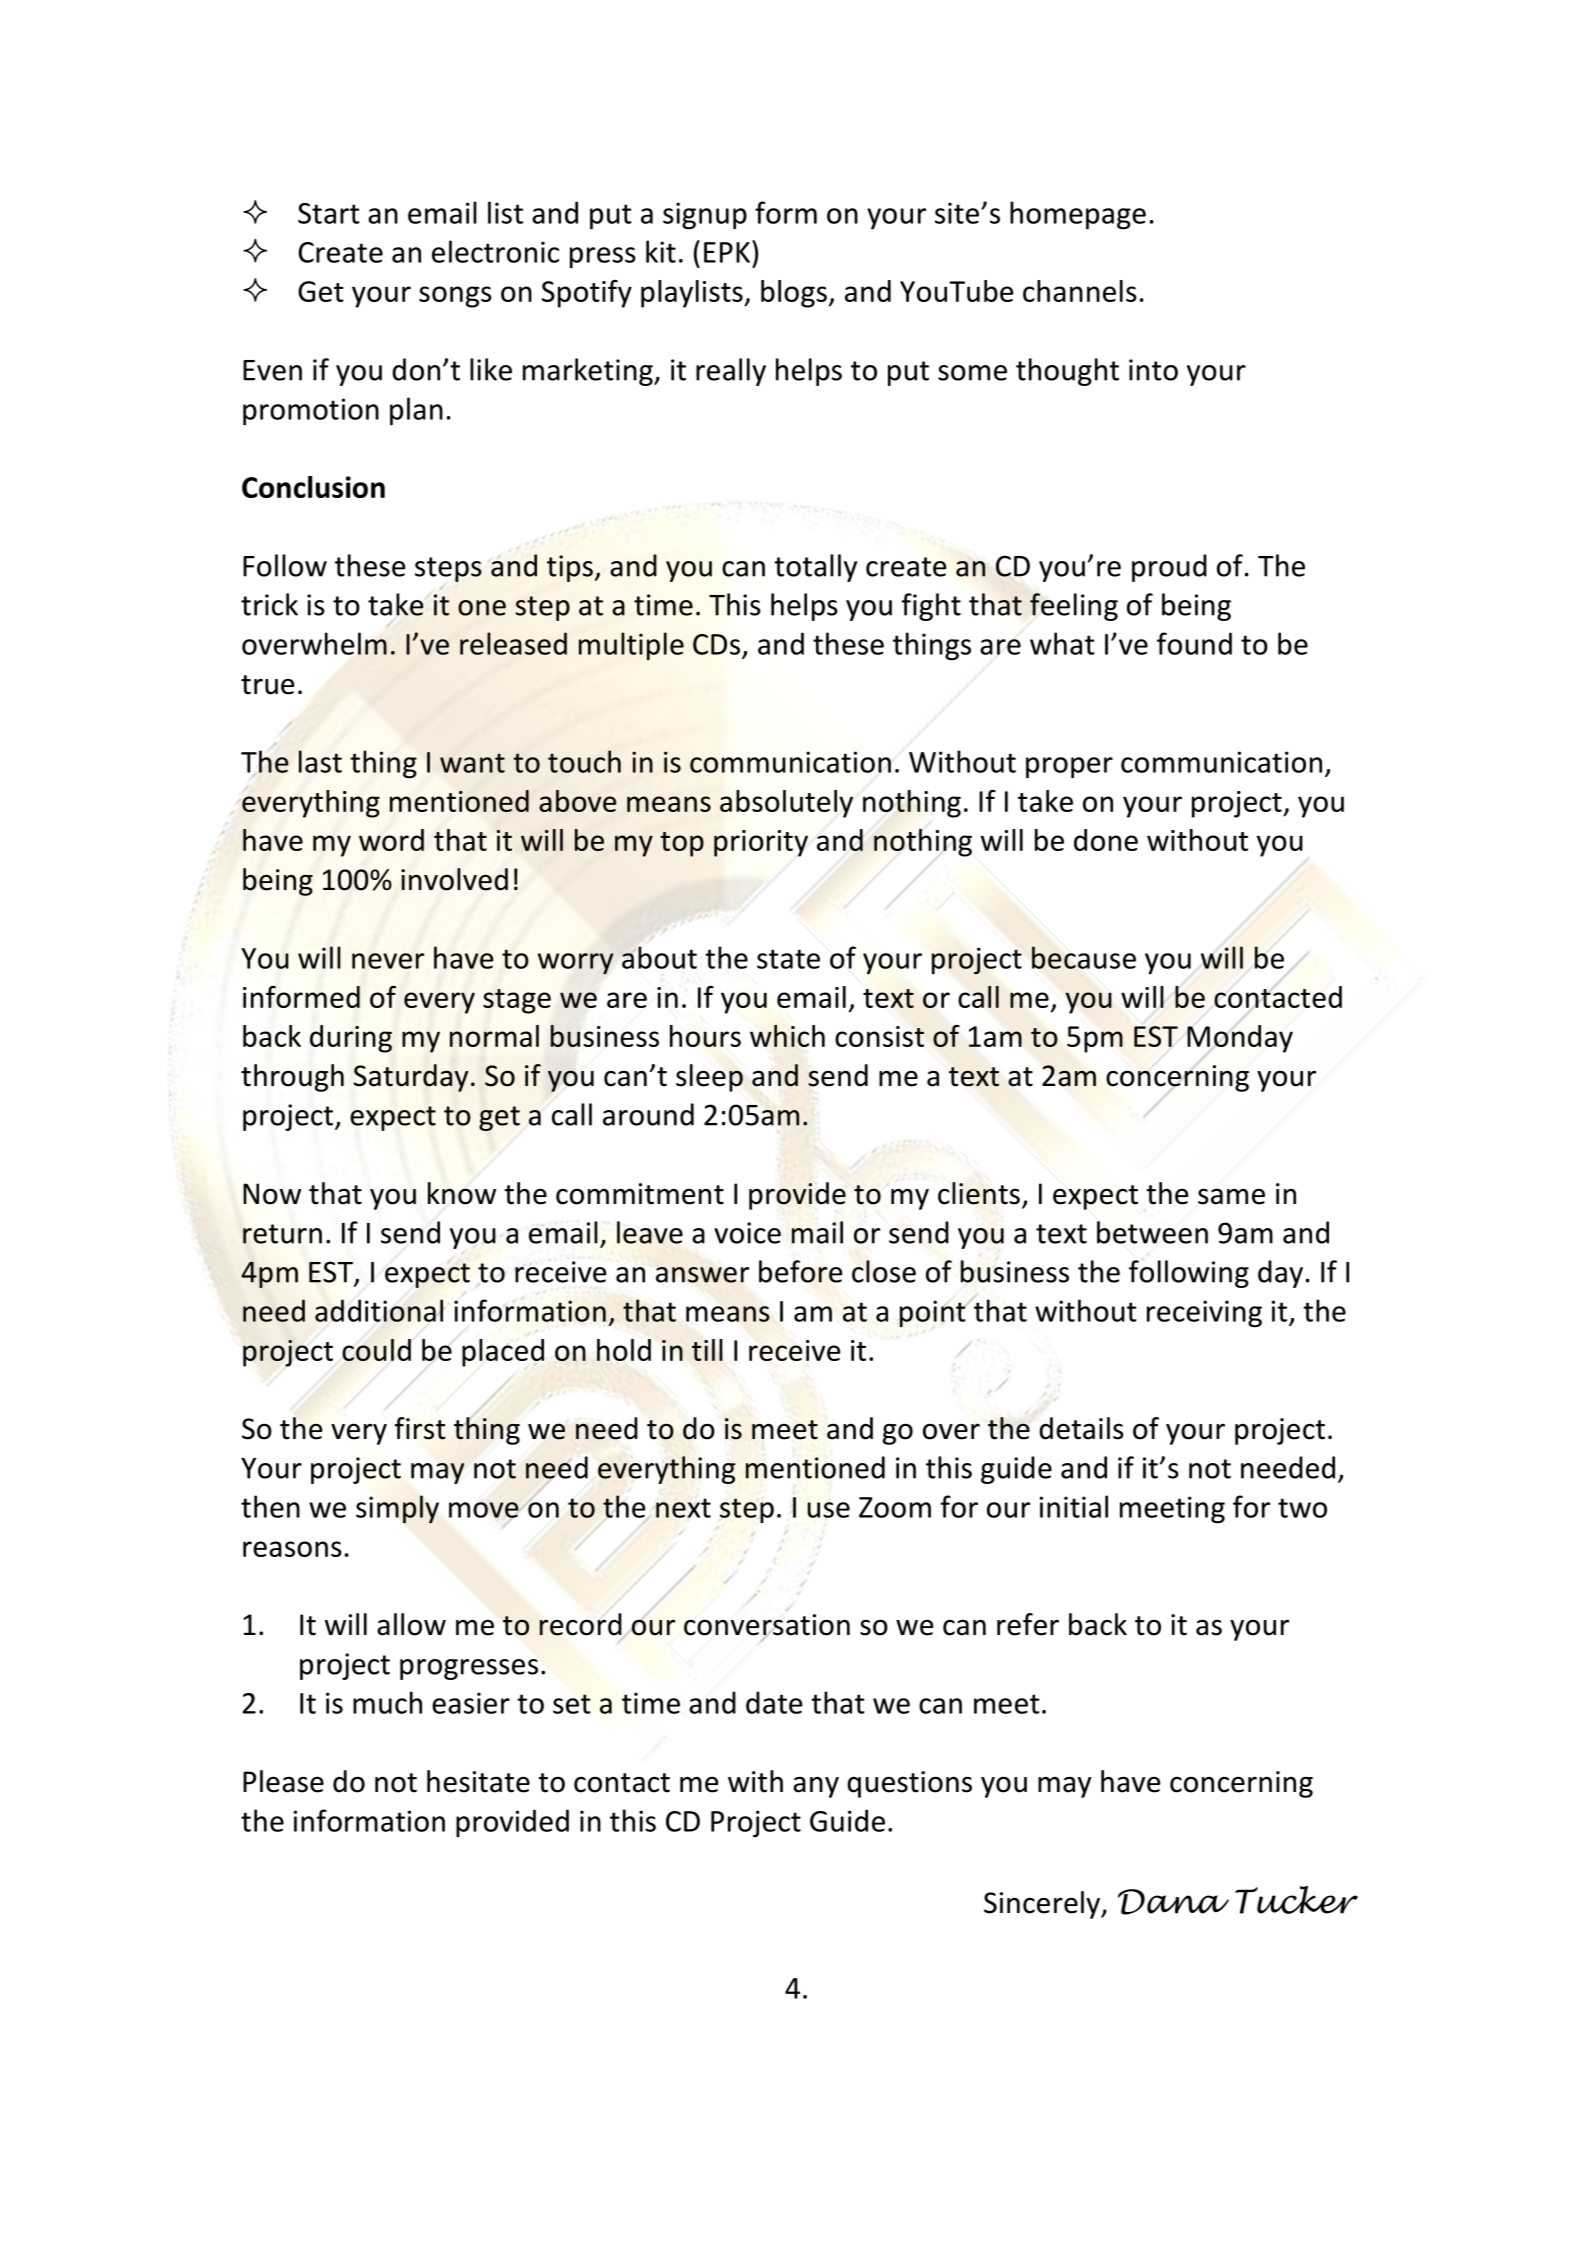 The height and width of the screenshot is (2254, 1594). Describe the element at coordinates (1240, 1039) in the screenshot. I see `Monday` at that location.
